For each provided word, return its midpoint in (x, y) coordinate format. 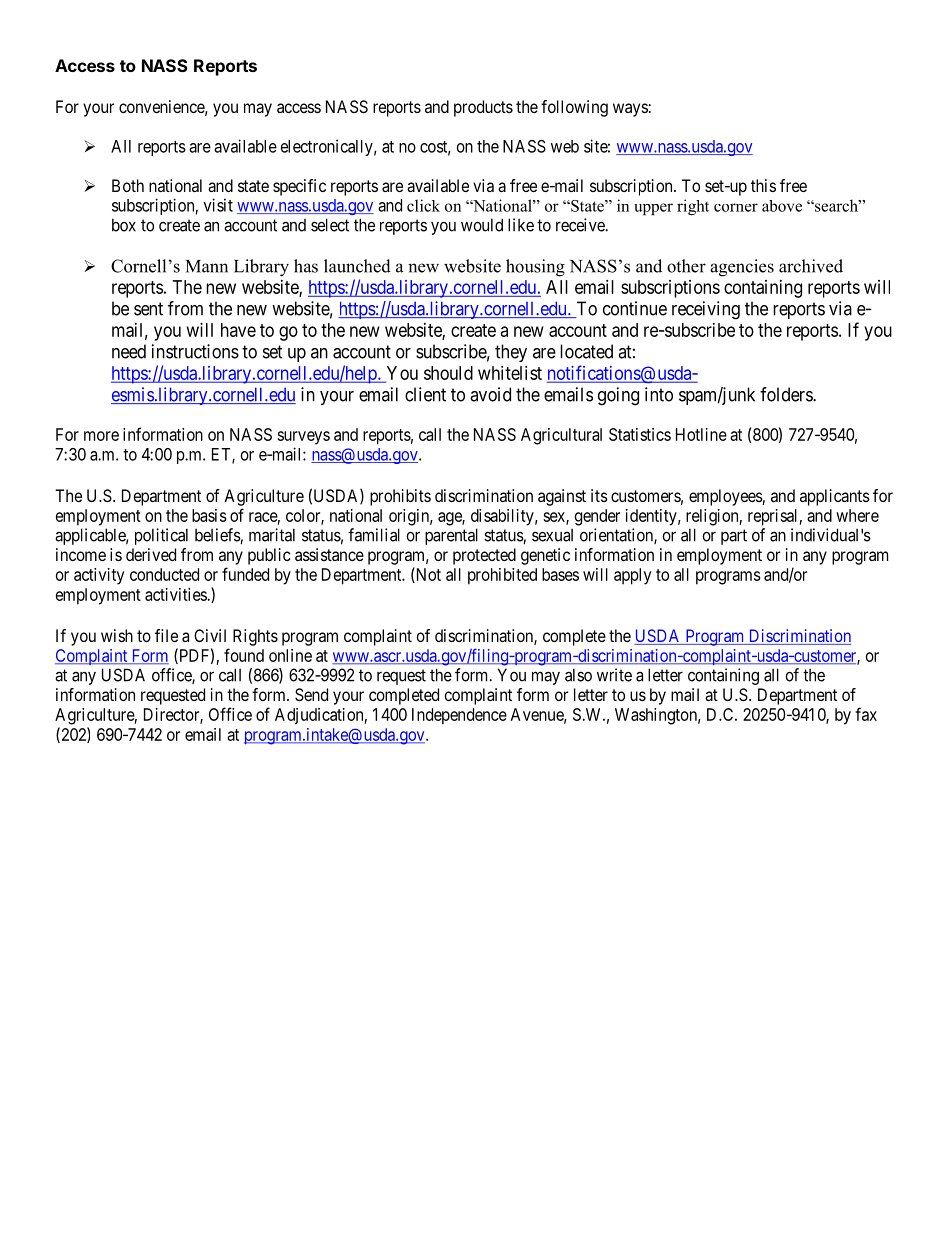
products (483, 108)
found (244, 655)
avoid (490, 394)
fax (866, 714)
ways (630, 110)
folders (787, 394)
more (101, 436)
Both (128, 185)
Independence (459, 716)
